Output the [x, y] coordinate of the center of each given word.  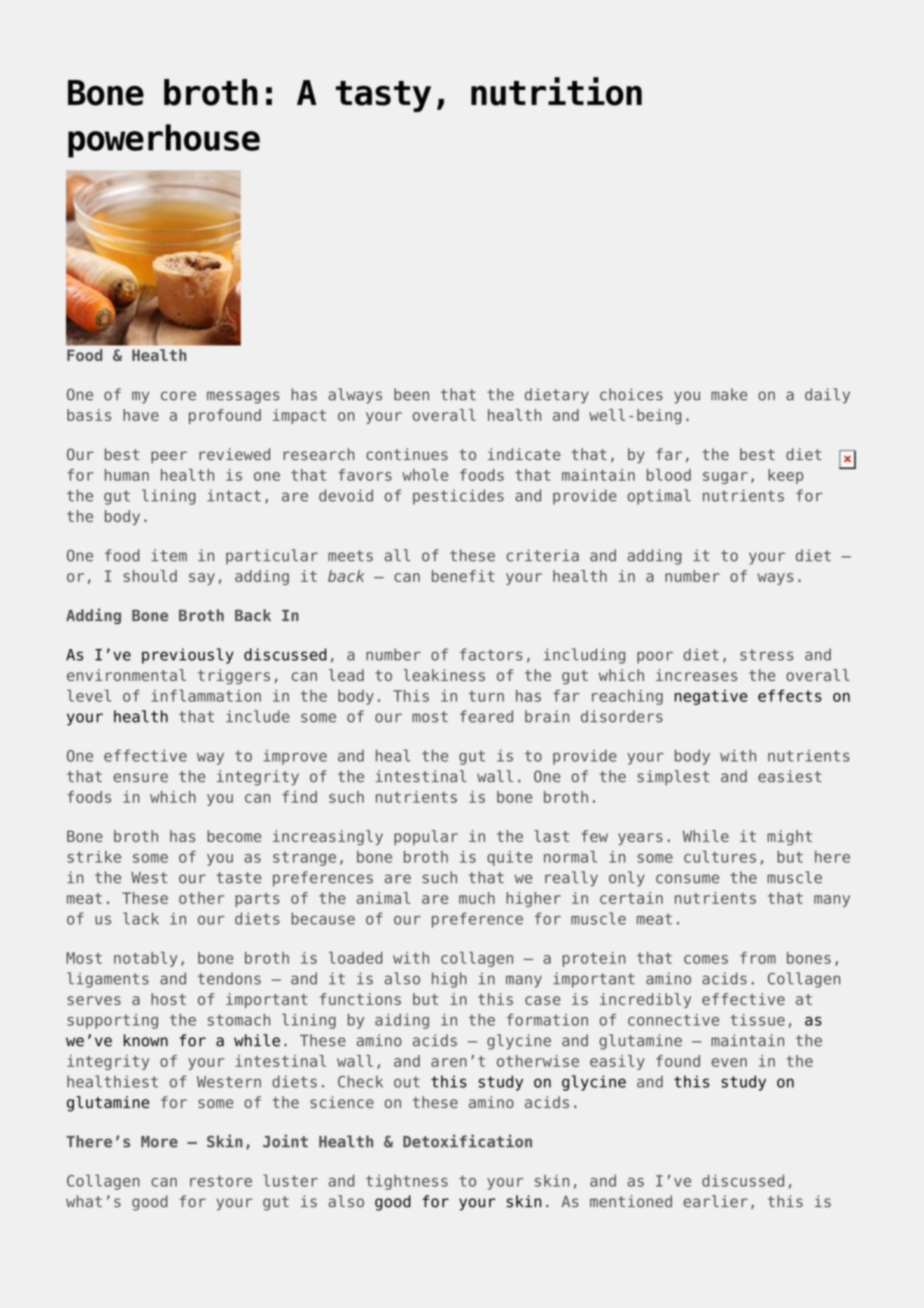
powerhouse [164, 141]
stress [766, 655]
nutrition [556, 91]
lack [141, 918]
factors [491, 654]
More [159, 1142]
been [411, 394]
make [729, 394]
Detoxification [467, 1141]
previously [188, 656]
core [178, 396]
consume [687, 879]
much [477, 898]
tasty [383, 96]
